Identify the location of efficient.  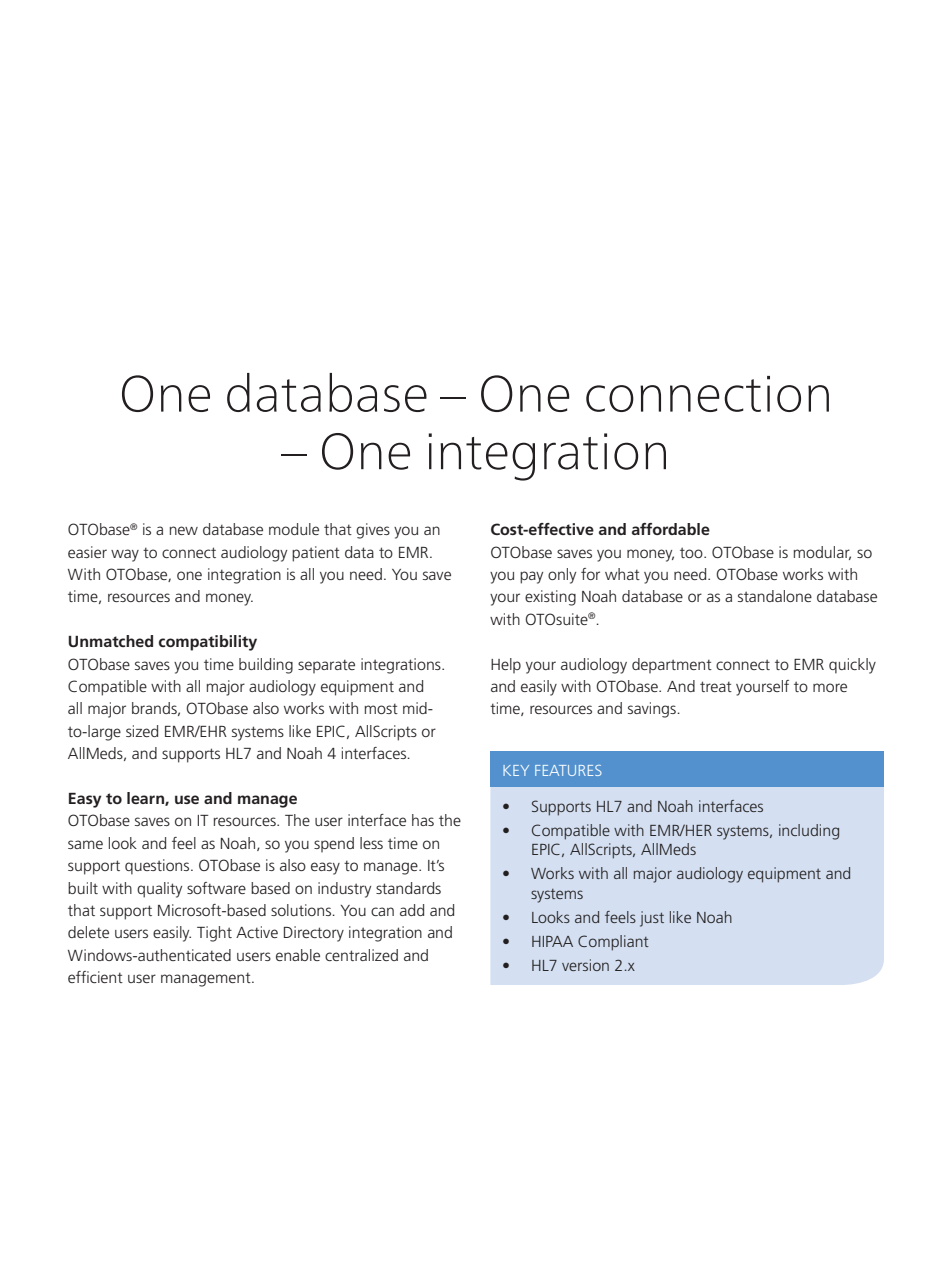
(95, 977).
